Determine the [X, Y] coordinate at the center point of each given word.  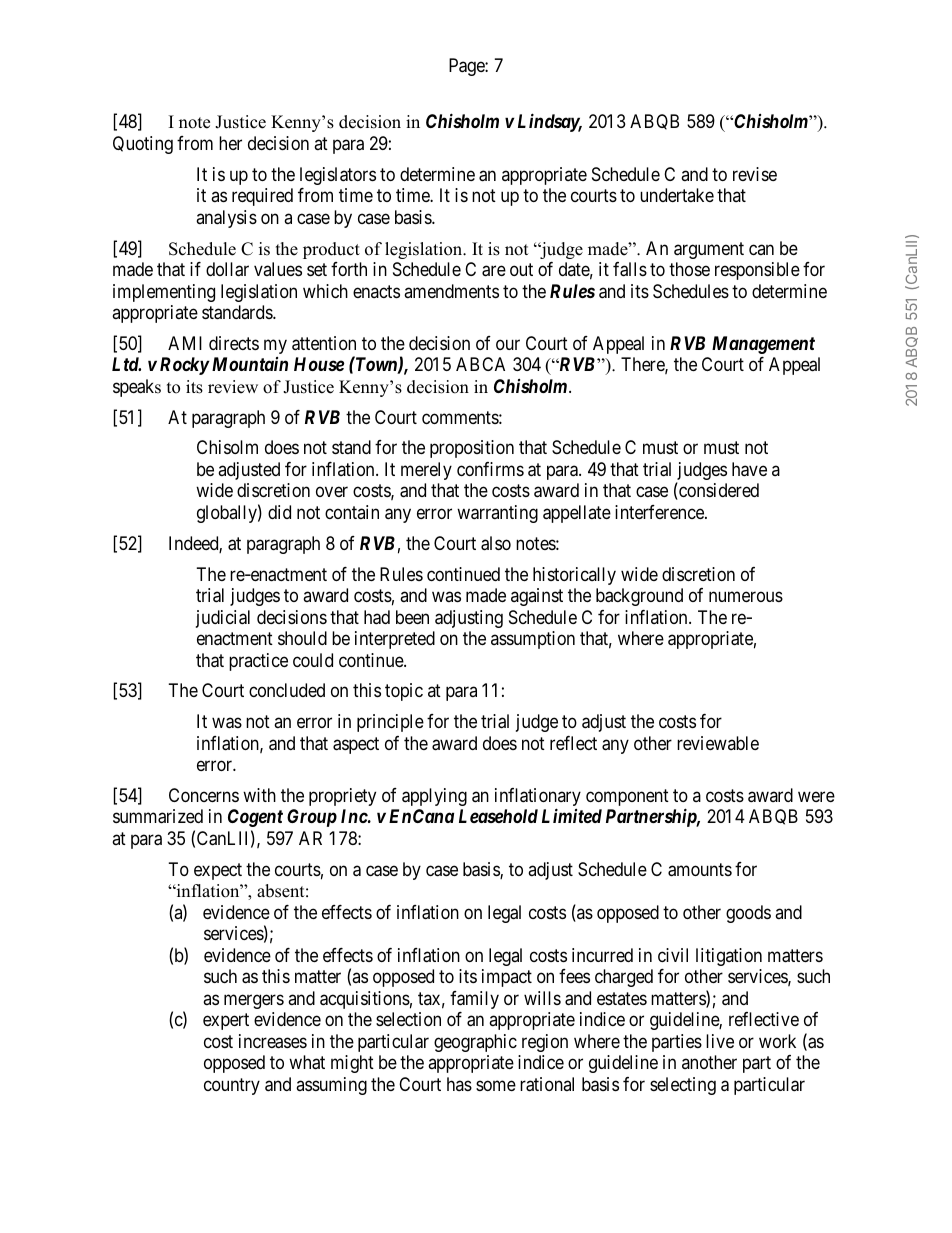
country [232, 1086]
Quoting [143, 145]
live [720, 1041]
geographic [475, 1043]
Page [467, 67]
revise [755, 174]
